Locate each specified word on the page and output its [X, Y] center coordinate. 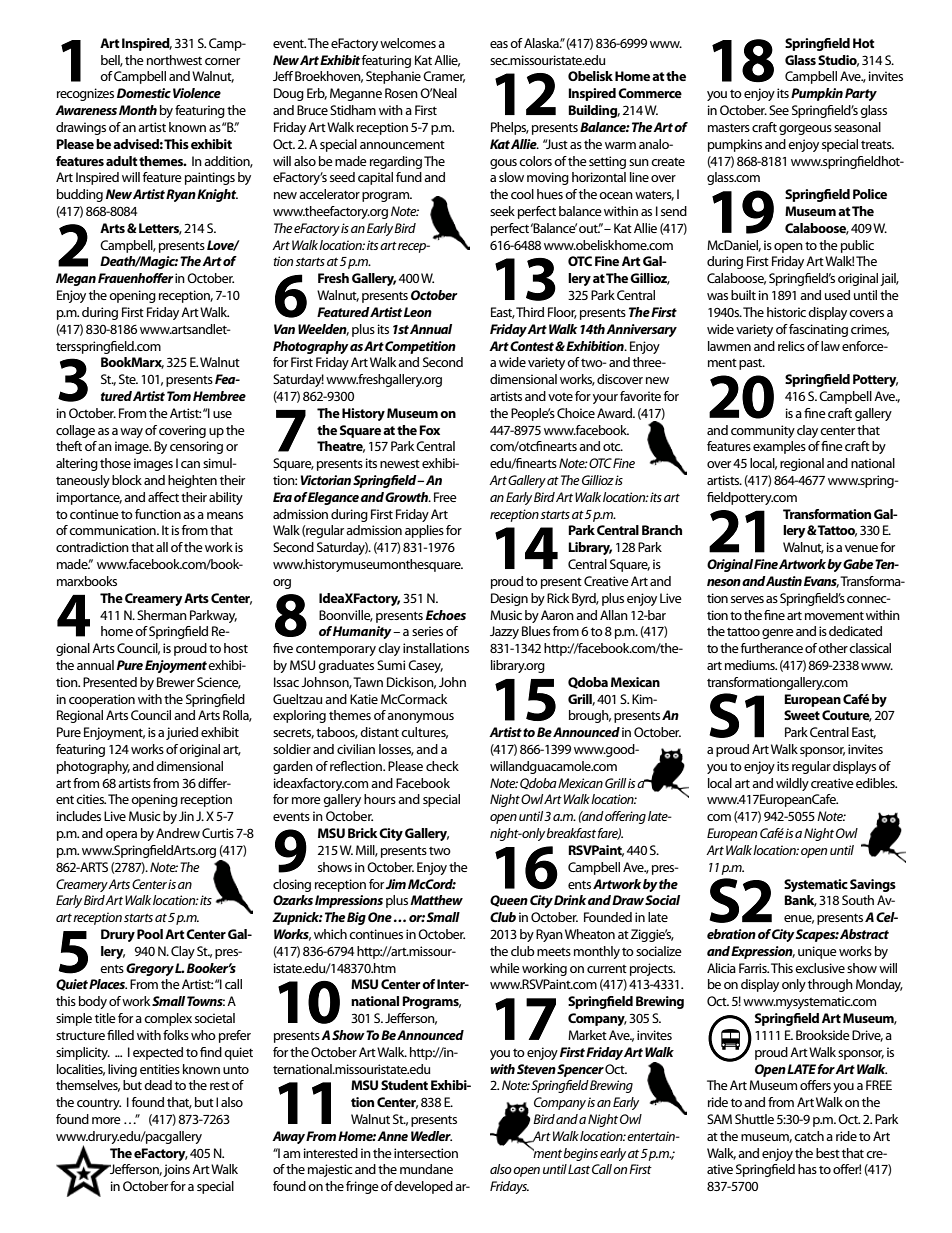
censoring [196, 447]
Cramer [444, 77]
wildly [792, 784]
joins [176, 1170]
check [442, 766]
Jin [186, 816]
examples [779, 447]
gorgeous [805, 130]
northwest [174, 60]
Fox [429, 430]
